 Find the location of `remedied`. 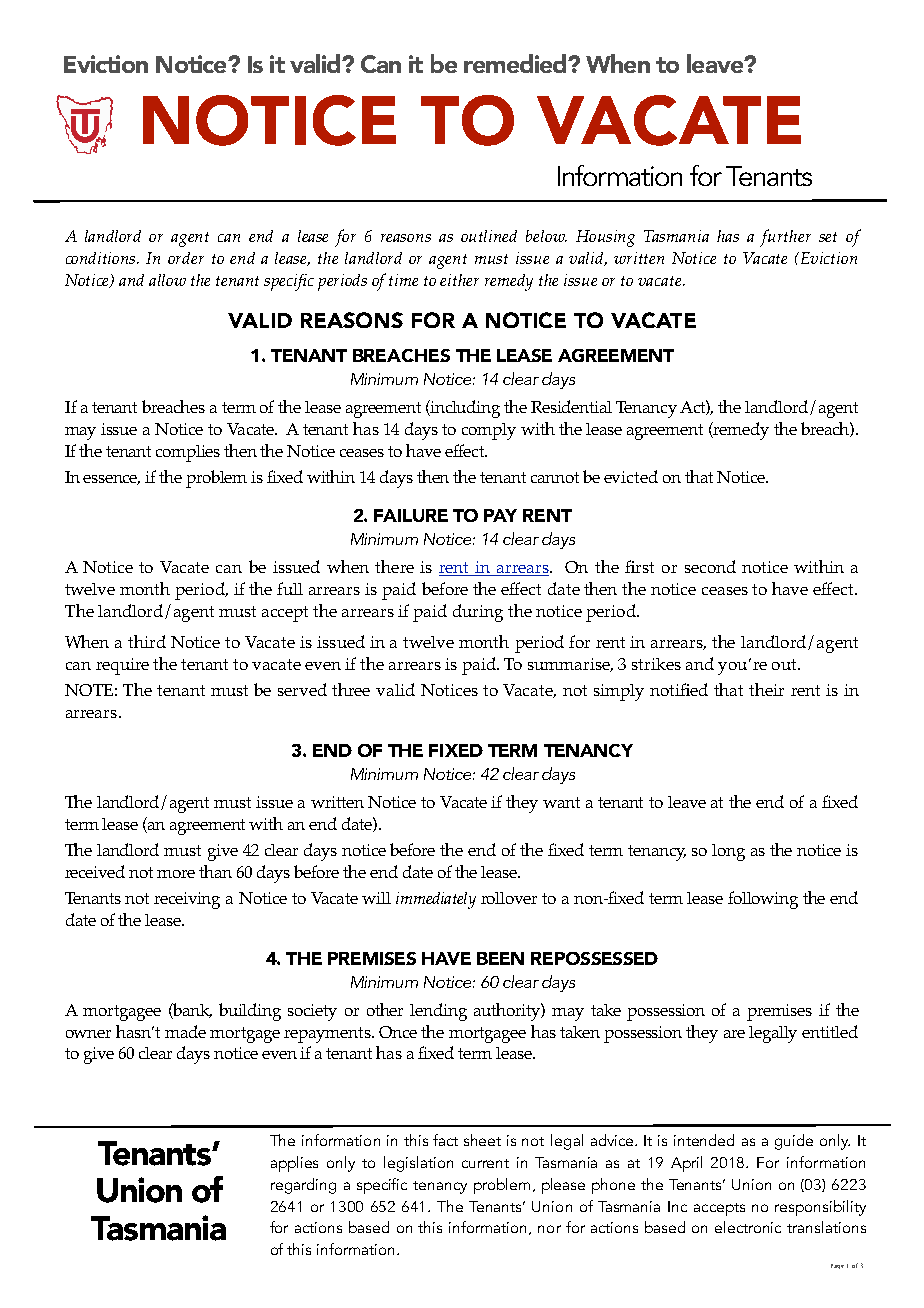

remedied is located at coordinates (516, 63).
